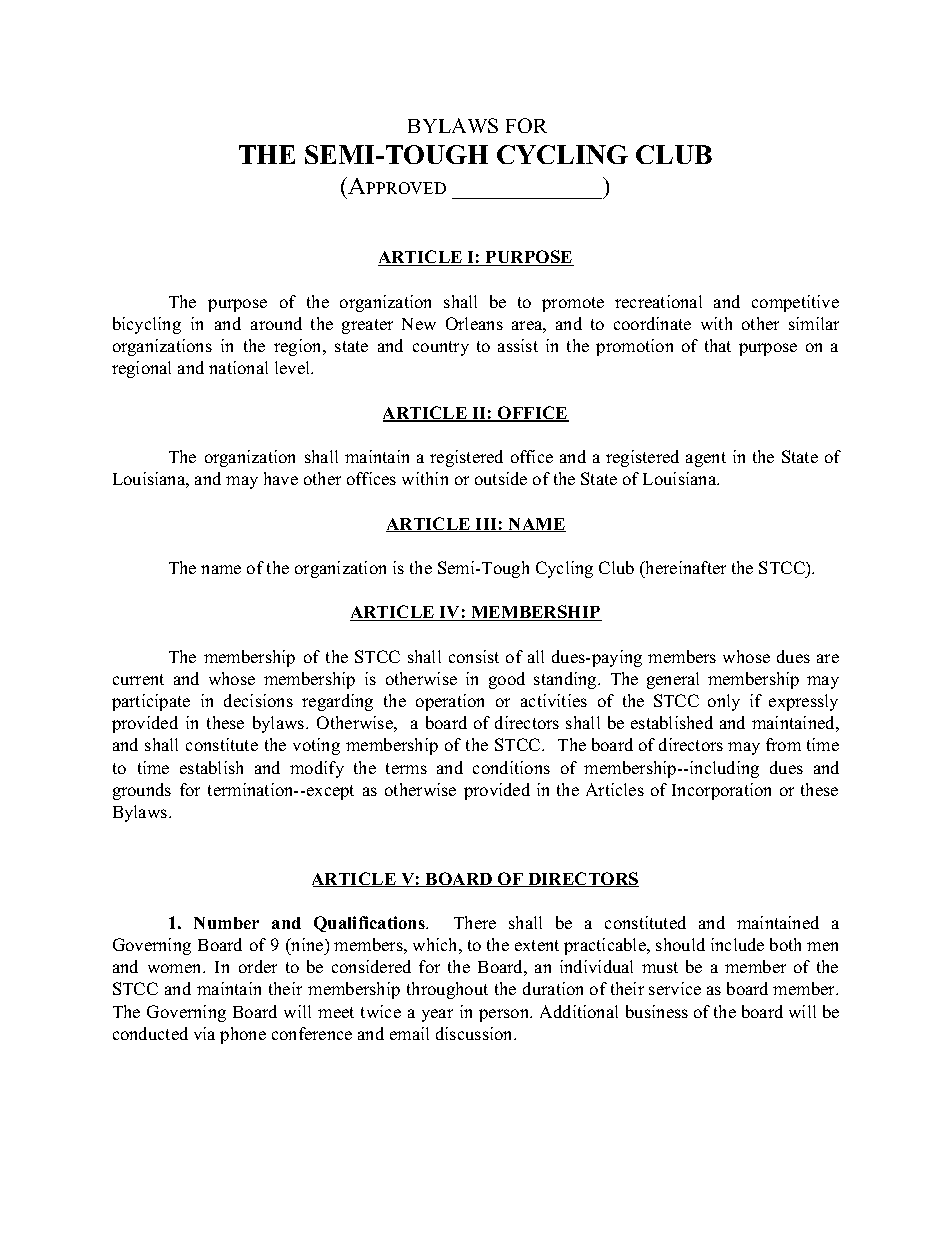 This screenshot has height=1233, width=952. Describe the element at coordinates (258, 700) in the screenshot. I see `decisions` at that location.
